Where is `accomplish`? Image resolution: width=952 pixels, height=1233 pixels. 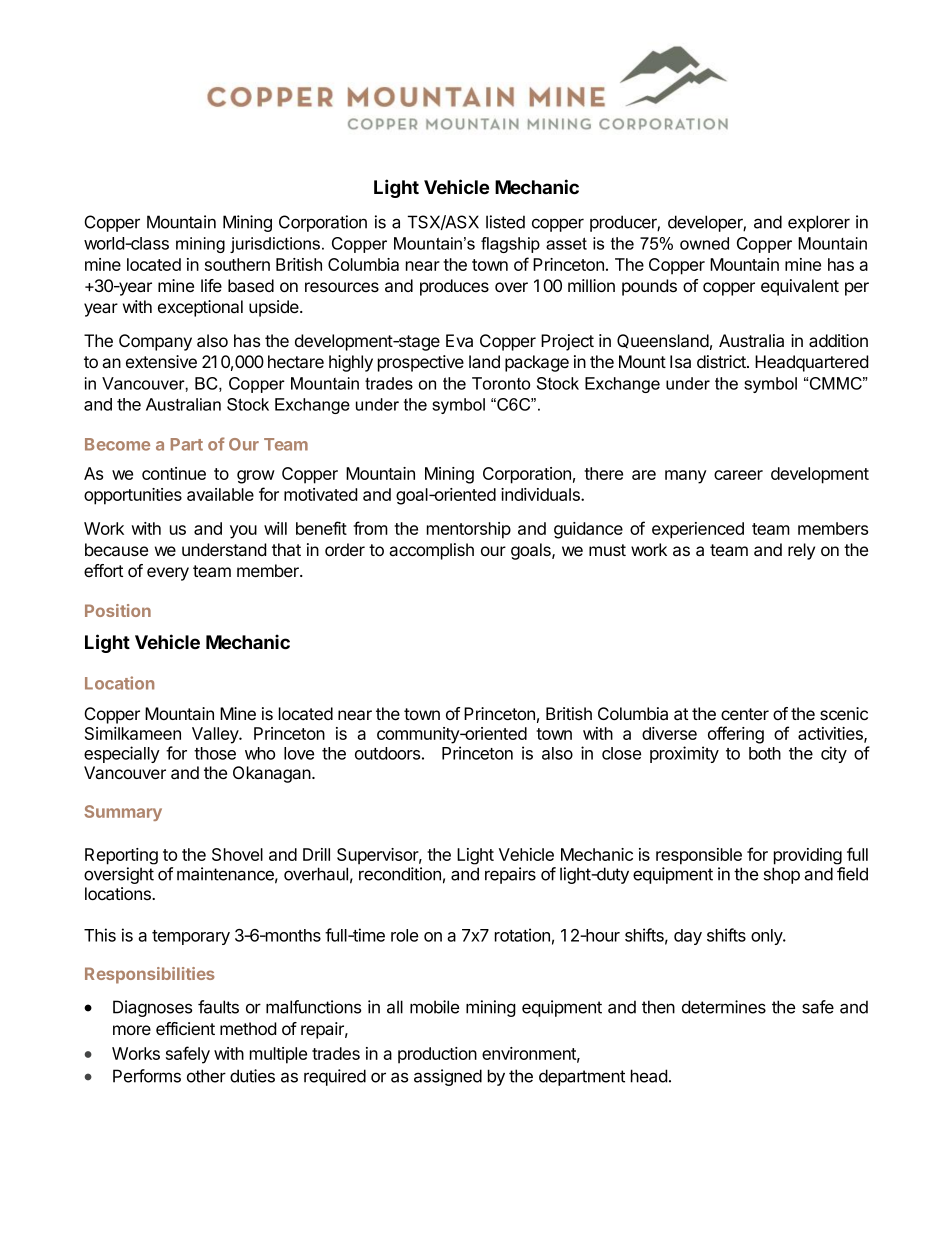 accomplish is located at coordinates (431, 551).
